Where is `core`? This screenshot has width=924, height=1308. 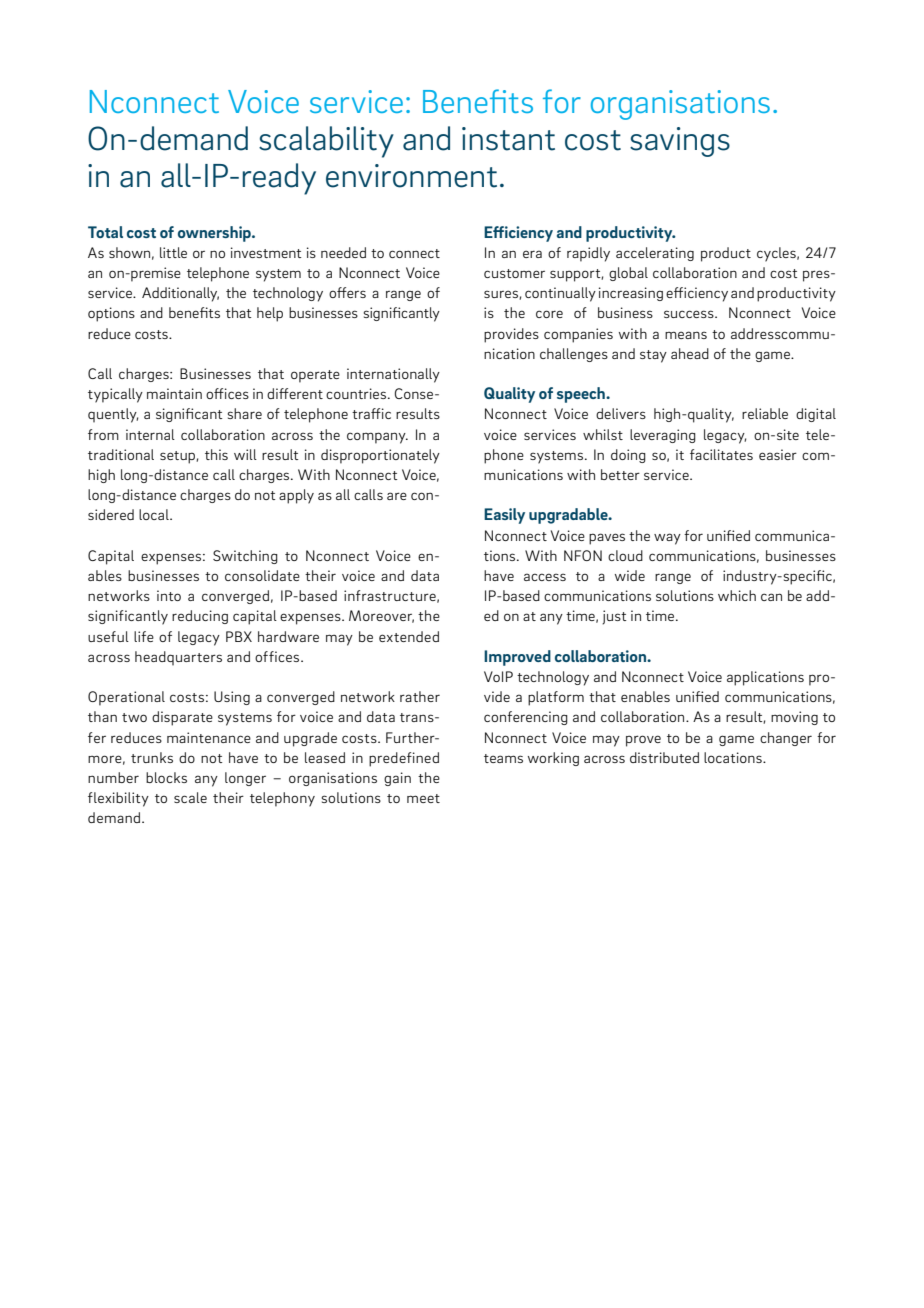
core is located at coordinates (549, 314).
